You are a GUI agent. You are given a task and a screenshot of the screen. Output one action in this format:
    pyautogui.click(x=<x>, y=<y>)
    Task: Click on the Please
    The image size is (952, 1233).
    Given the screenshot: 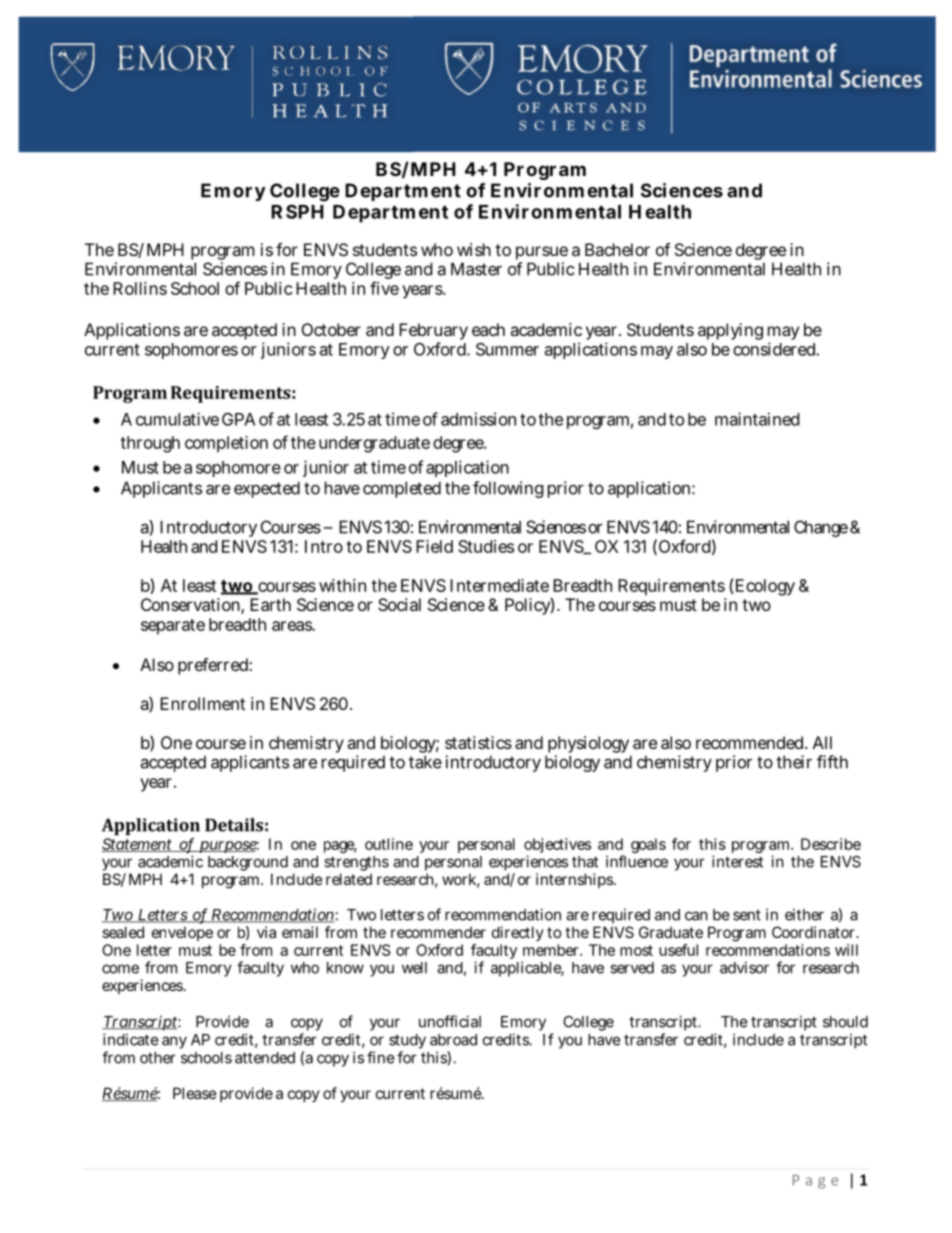 What is the action you would take?
    pyautogui.click(x=195, y=1093)
